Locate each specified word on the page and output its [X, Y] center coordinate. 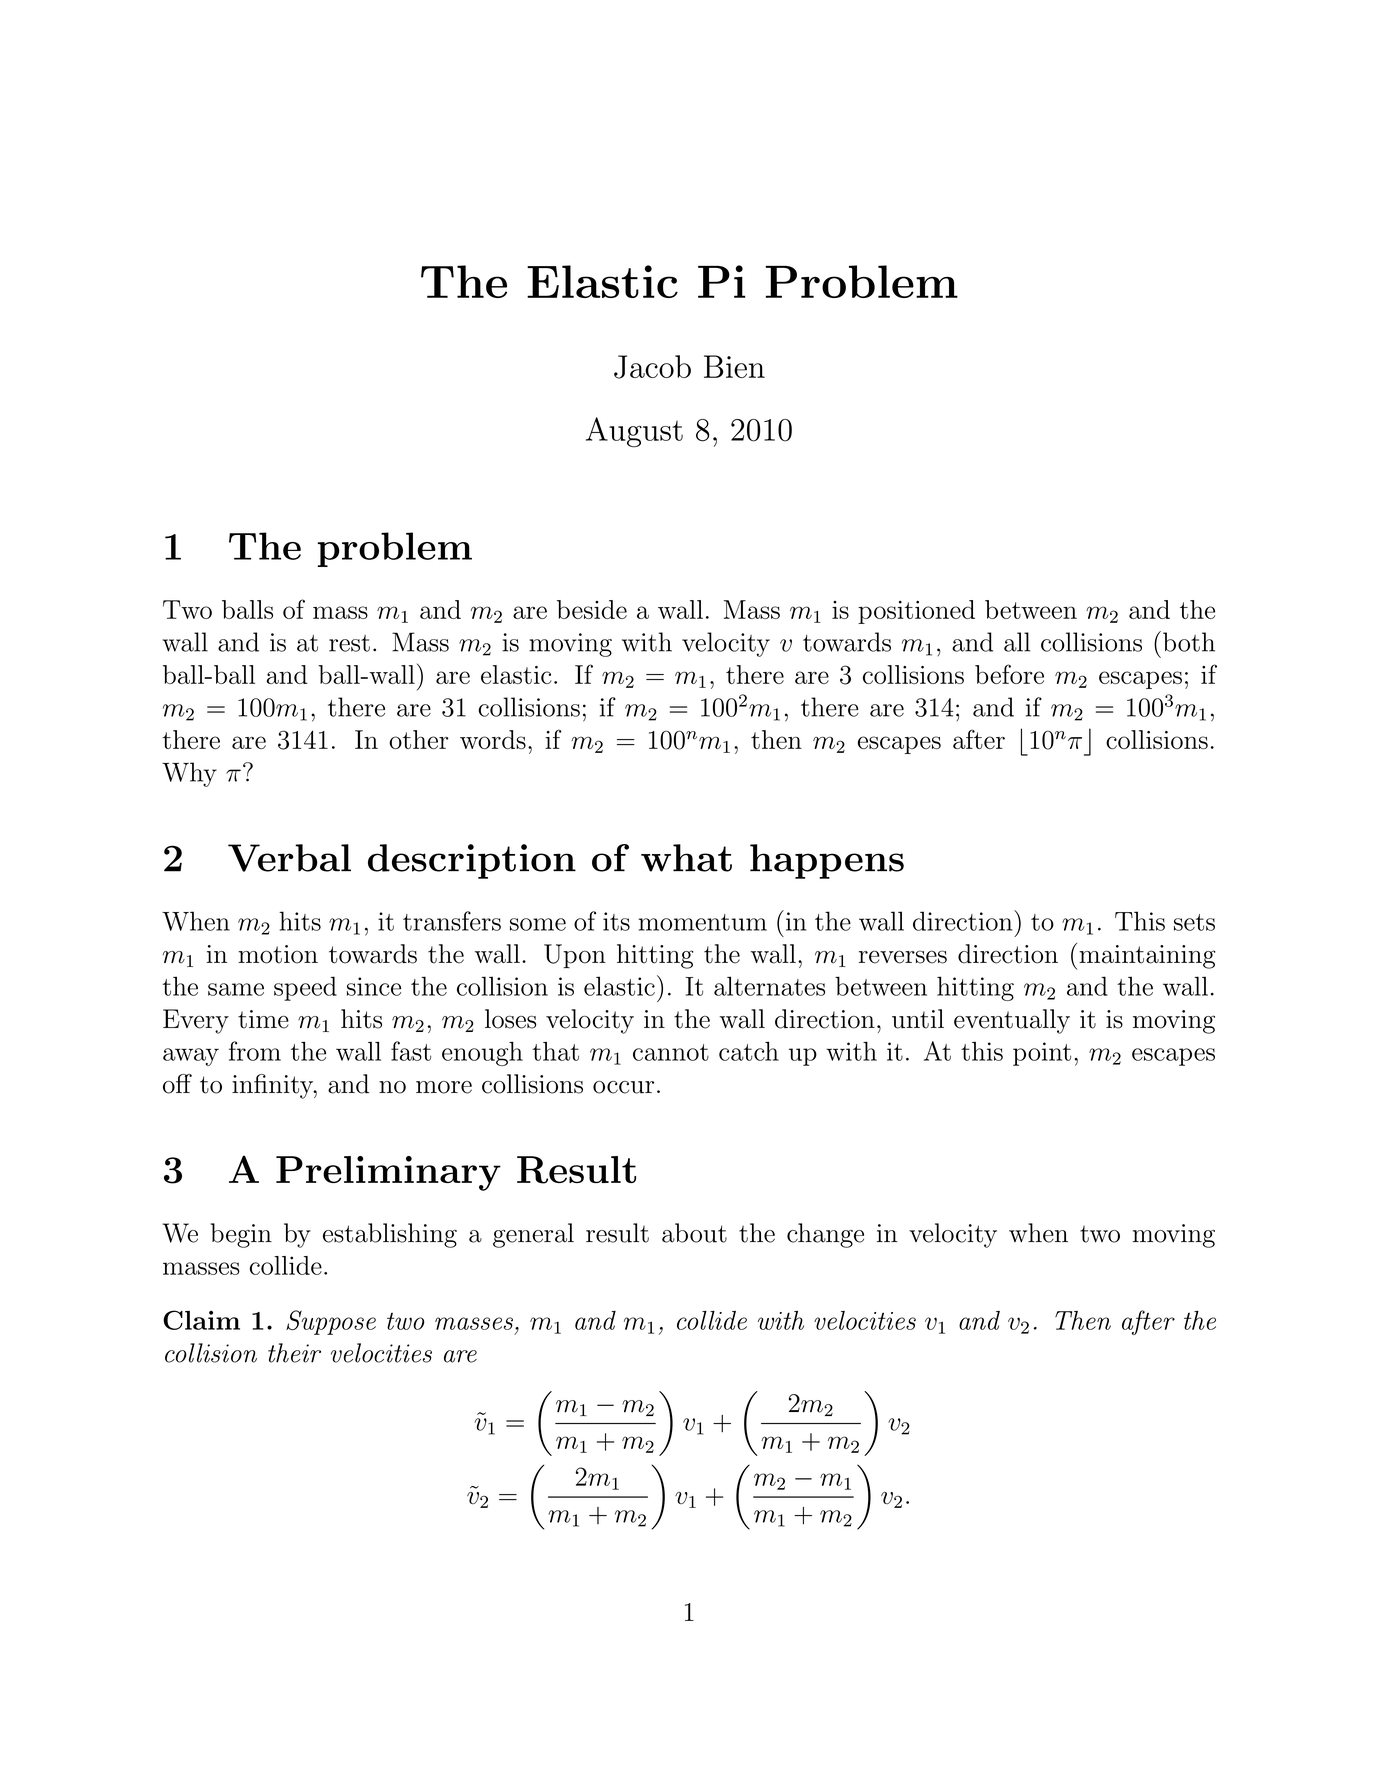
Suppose [331, 1322]
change [825, 1235]
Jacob [652, 367]
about [694, 1233]
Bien [734, 366]
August [634, 432]
